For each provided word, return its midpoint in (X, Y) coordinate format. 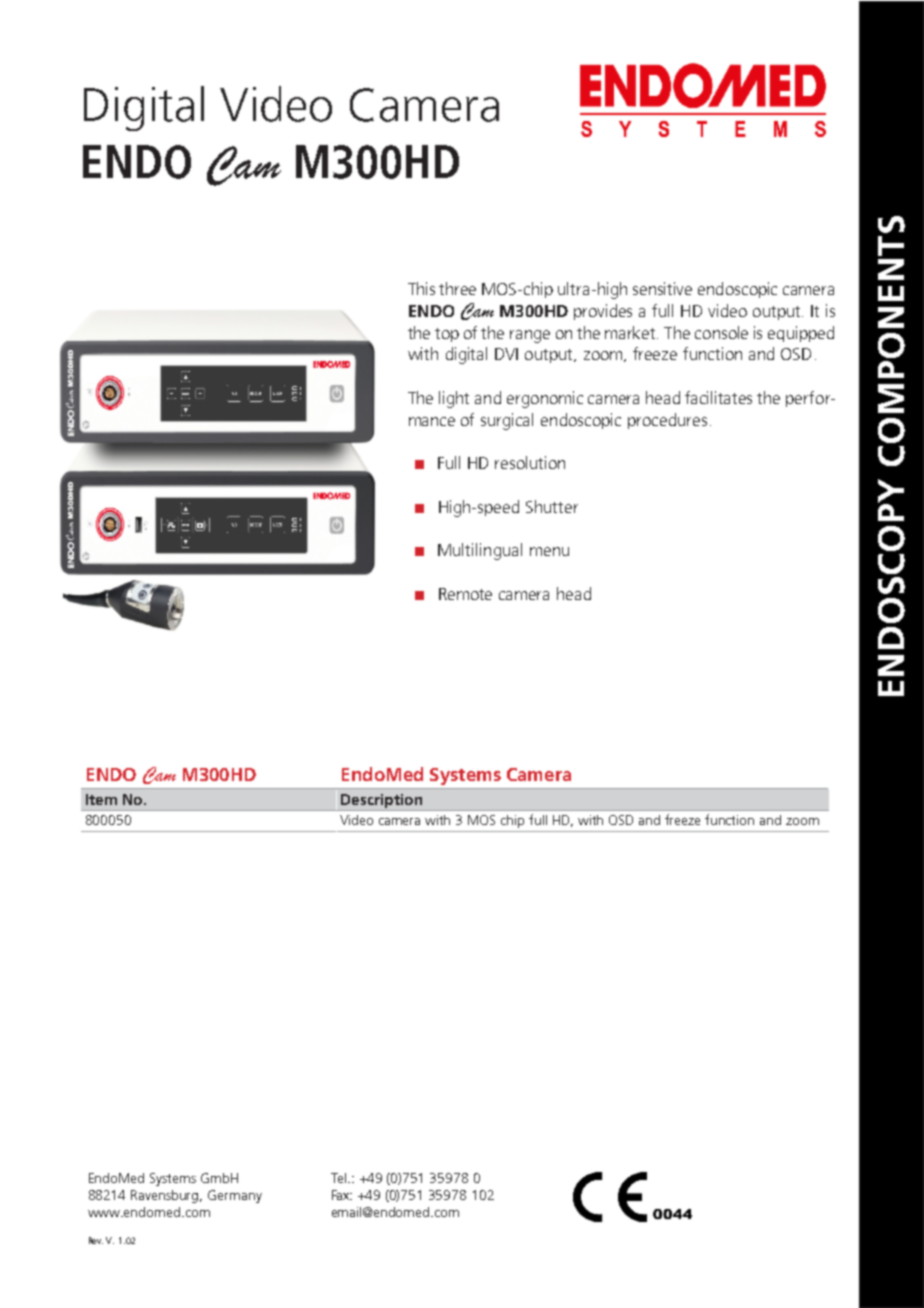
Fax (342, 1195)
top (447, 335)
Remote (465, 594)
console (721, 332)
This (421, 288)
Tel (340, 1178)
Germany (235, 1196)
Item (101, 799)
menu (549, 551)
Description (382, 802)
